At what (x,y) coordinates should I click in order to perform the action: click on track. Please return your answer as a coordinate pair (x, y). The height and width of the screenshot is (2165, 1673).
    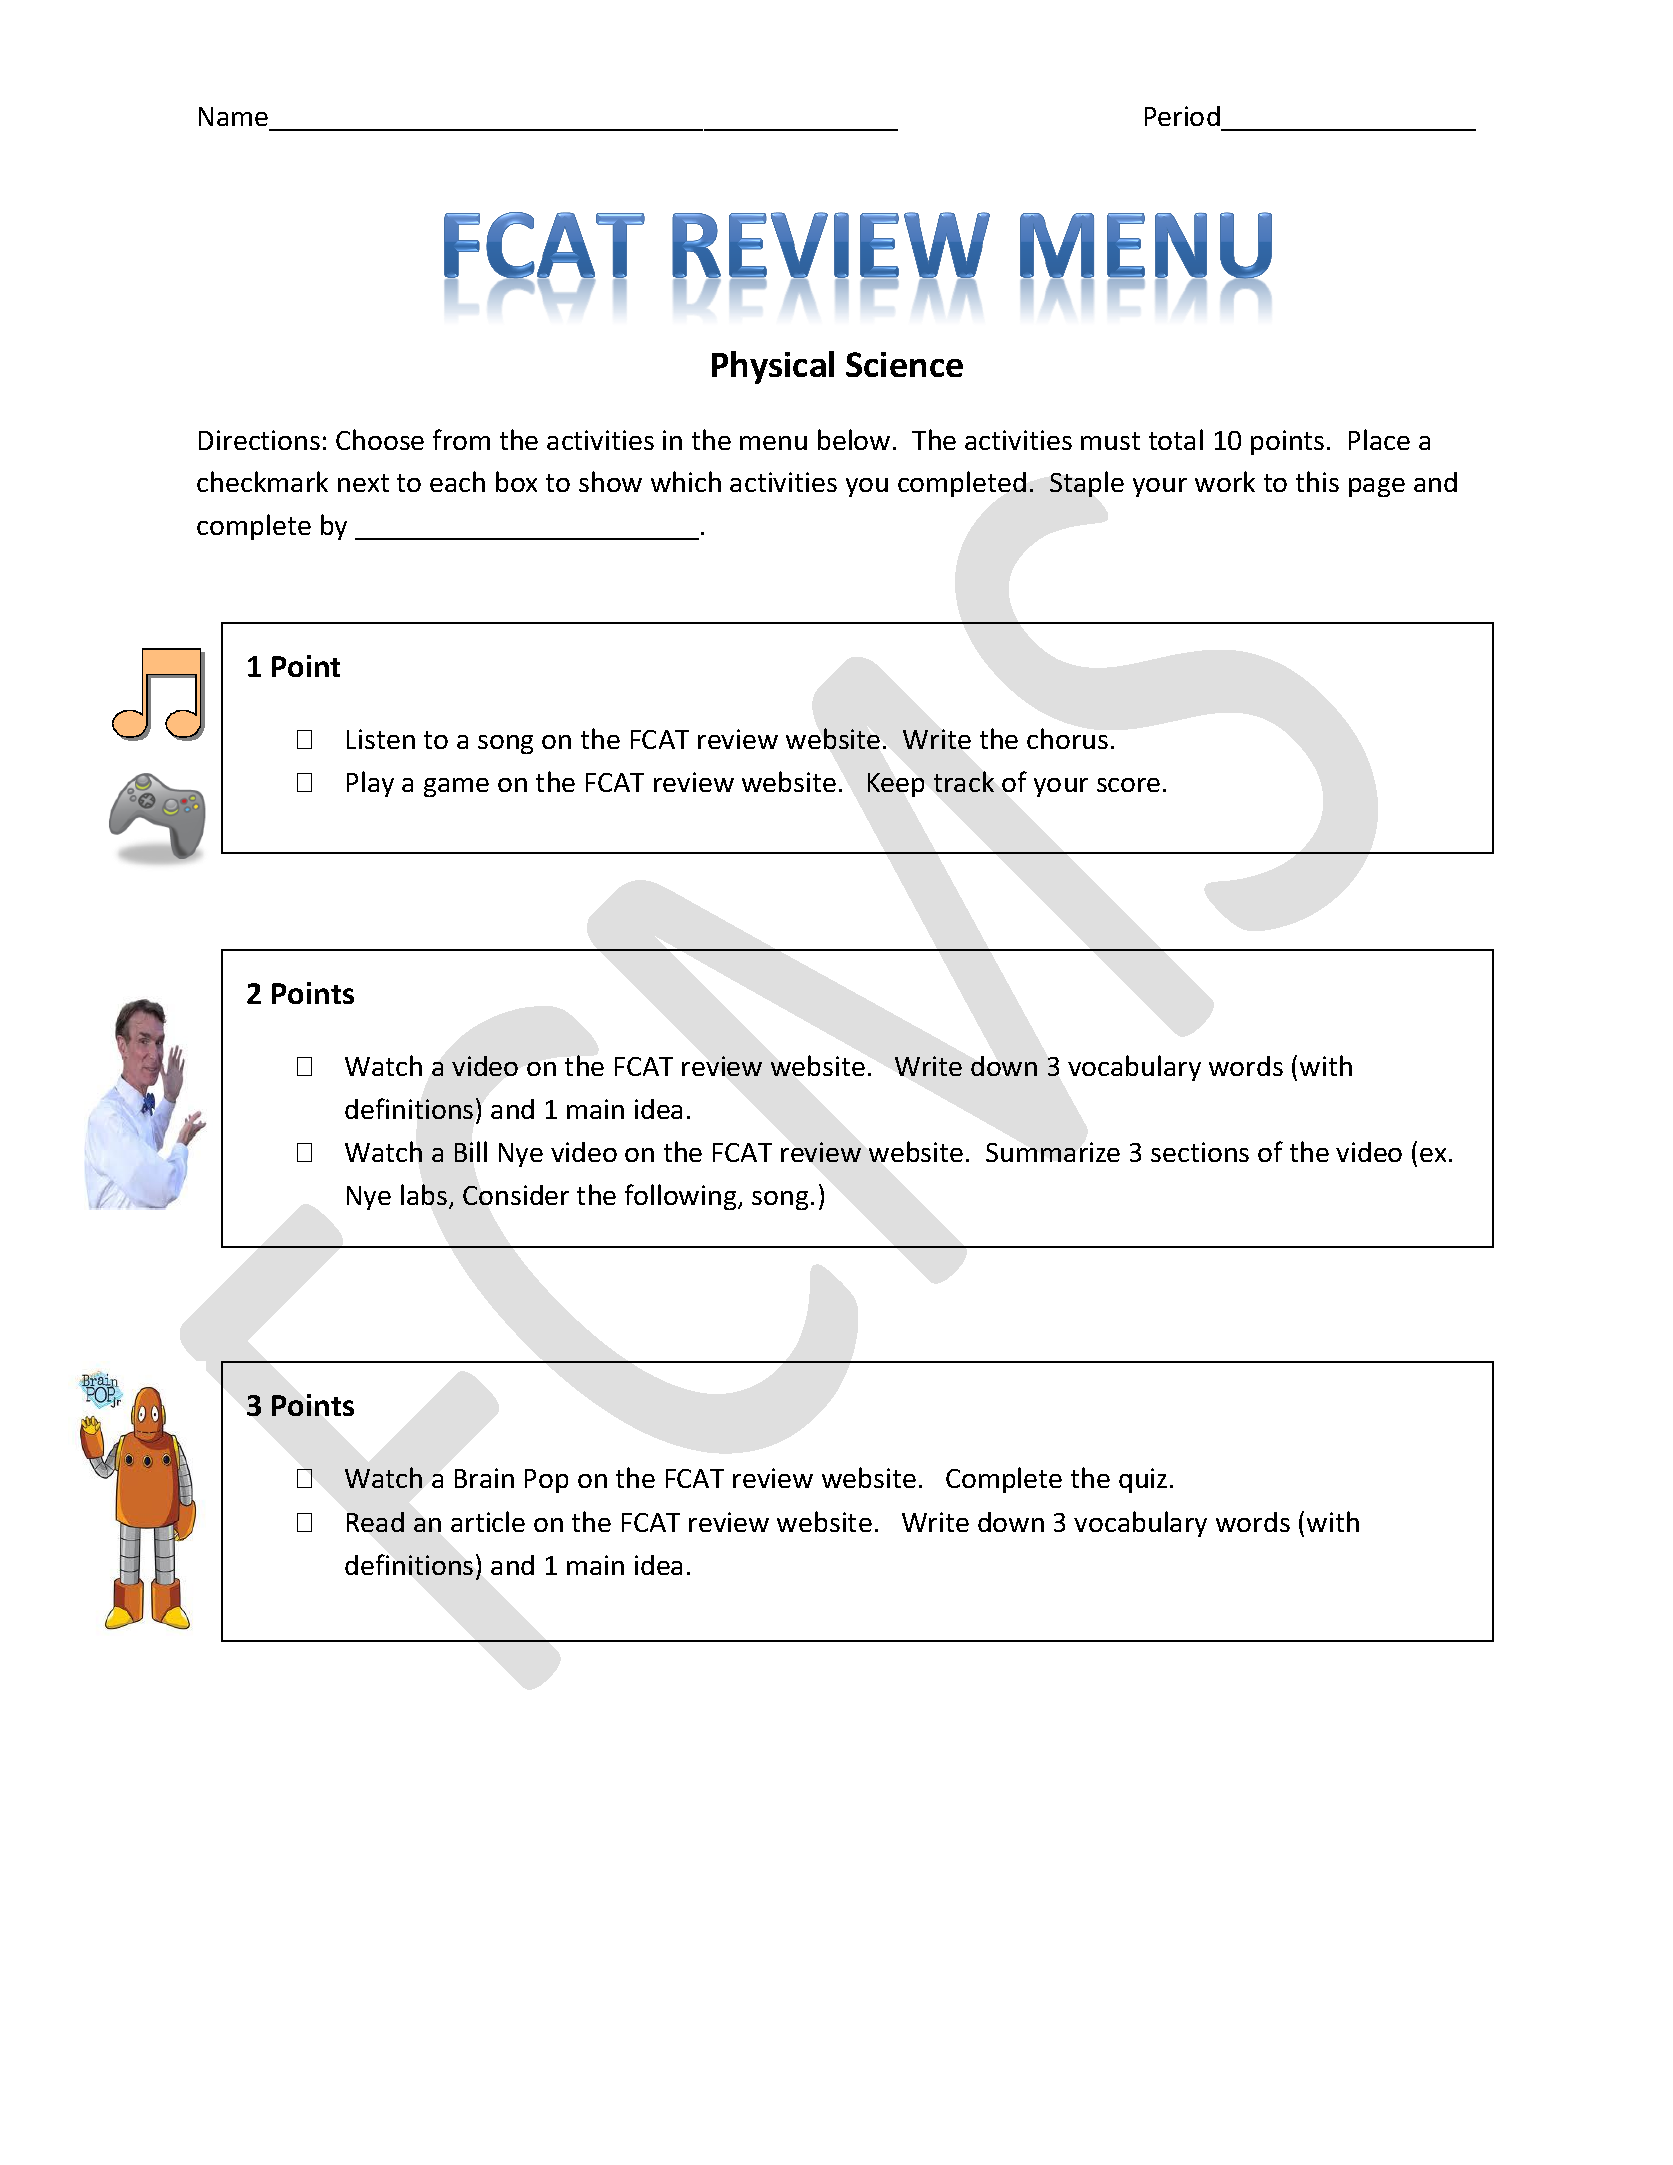
    Looking at the image, I should click on (964, 781).
